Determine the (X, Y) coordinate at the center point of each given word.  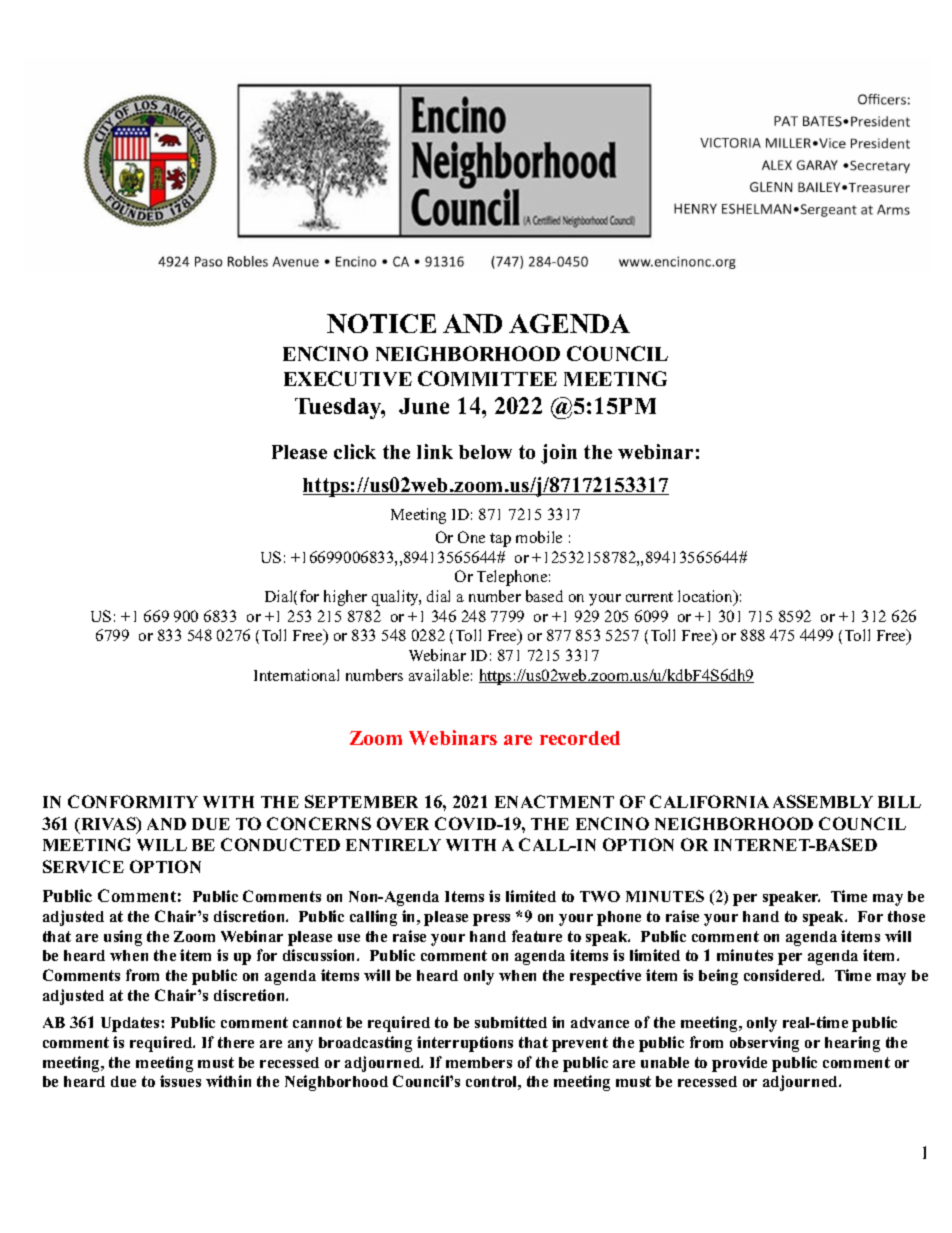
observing (764, 1044)
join (559, 454)
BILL (899, 802)
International (296, 675)
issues (180, 1081)
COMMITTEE (487, 378)
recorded (580, 738)
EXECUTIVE (348, 378)
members (479, 1062)
